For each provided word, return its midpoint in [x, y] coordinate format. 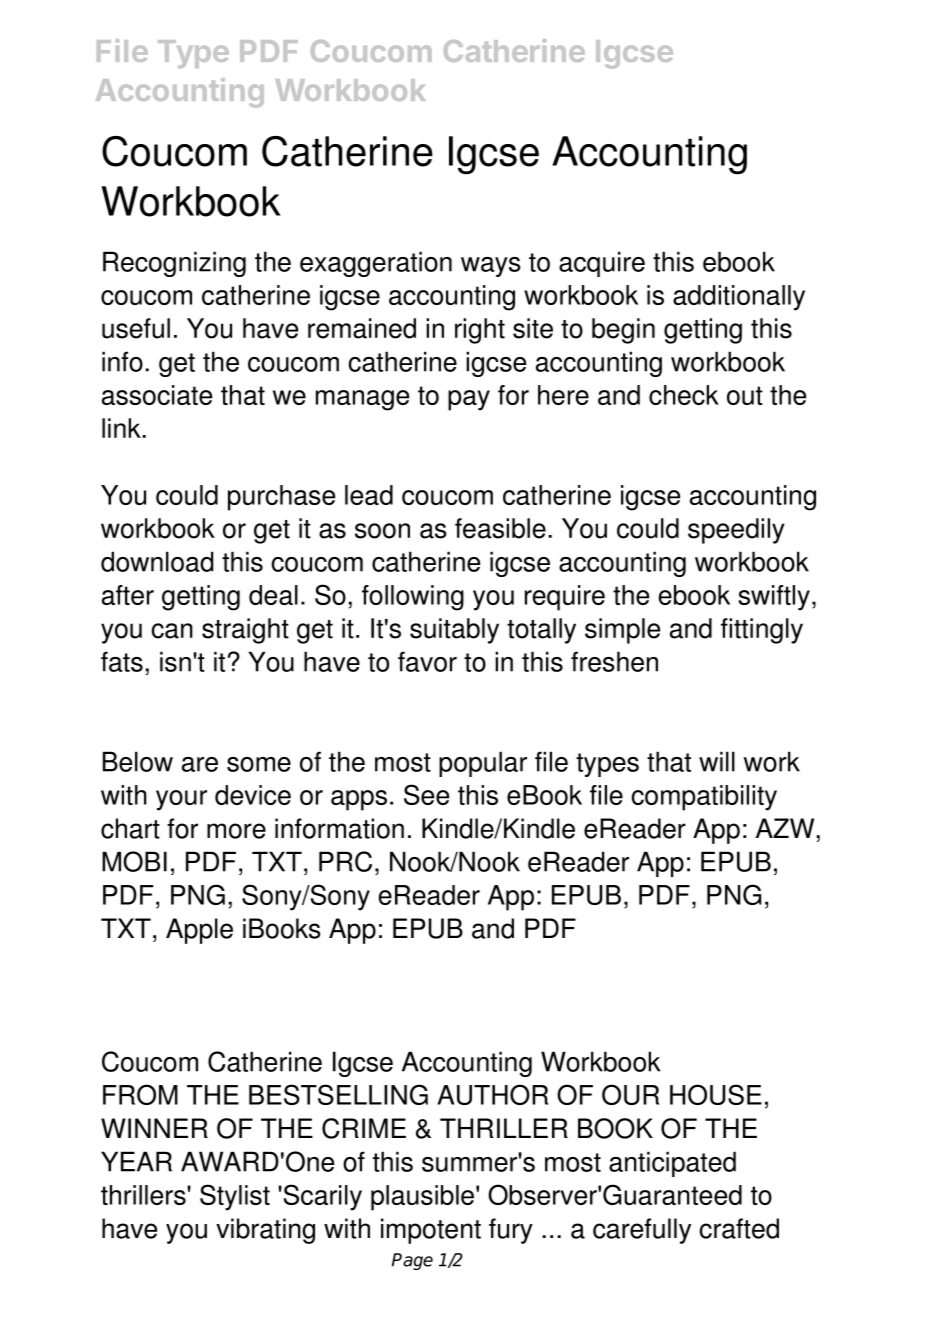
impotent [431, 1231]
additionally [739, 298]
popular [483, 764]
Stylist [235, 1197]
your [181, 800]
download [157, 561]
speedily [736, 531]
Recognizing [174, 264]
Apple [199, 931]
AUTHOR [492, 1094]
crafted [739, 1228]
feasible [500, 528]
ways [491, 267]
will [717, 761]
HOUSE [716, 1094]
